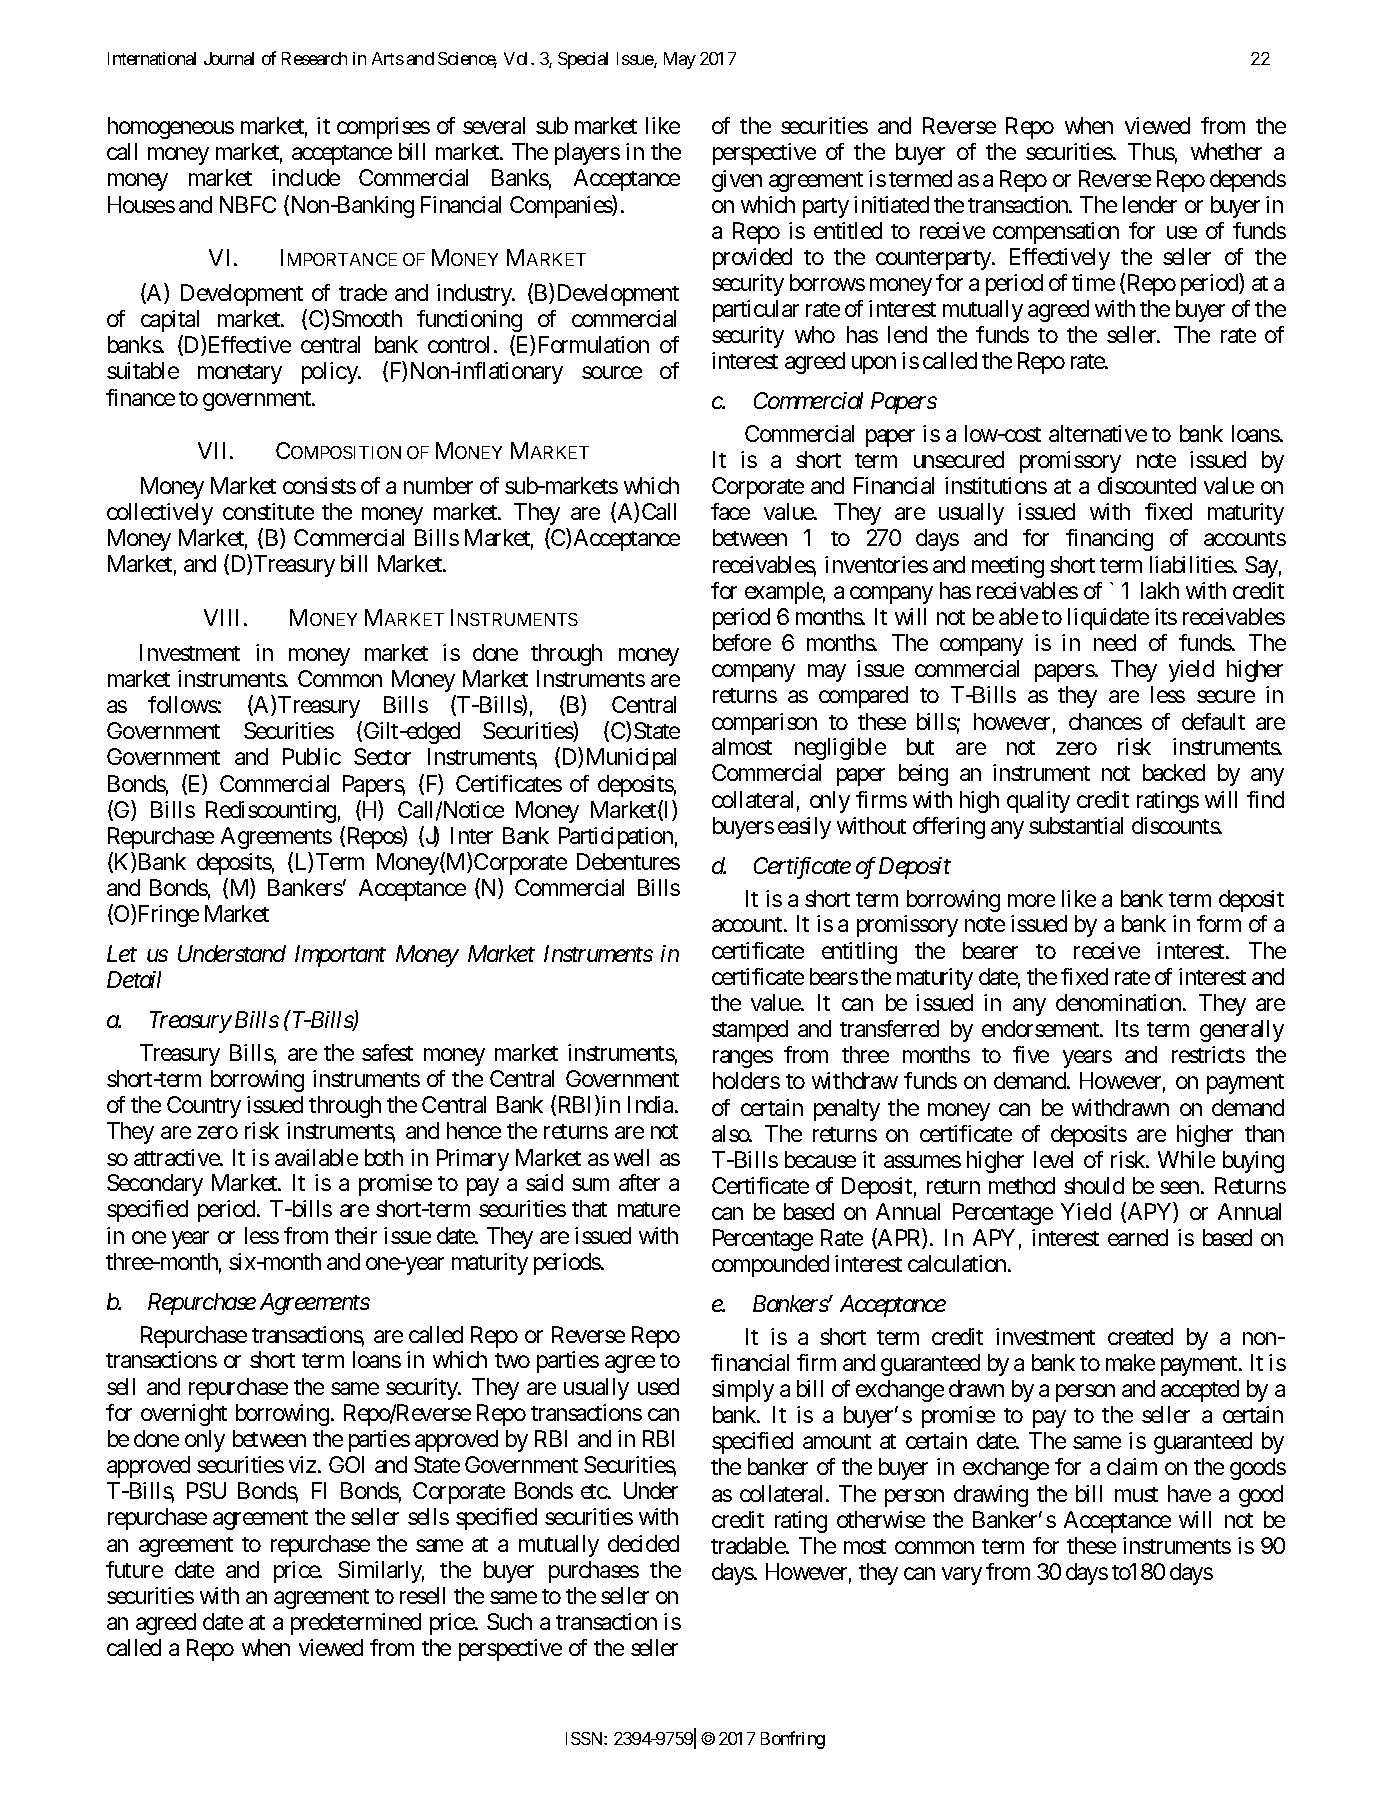 The image size is (1390, 1799). What do you see at coordinates (650, 1104) in the document?
I see `India` at bounding box center [650, 1104].
